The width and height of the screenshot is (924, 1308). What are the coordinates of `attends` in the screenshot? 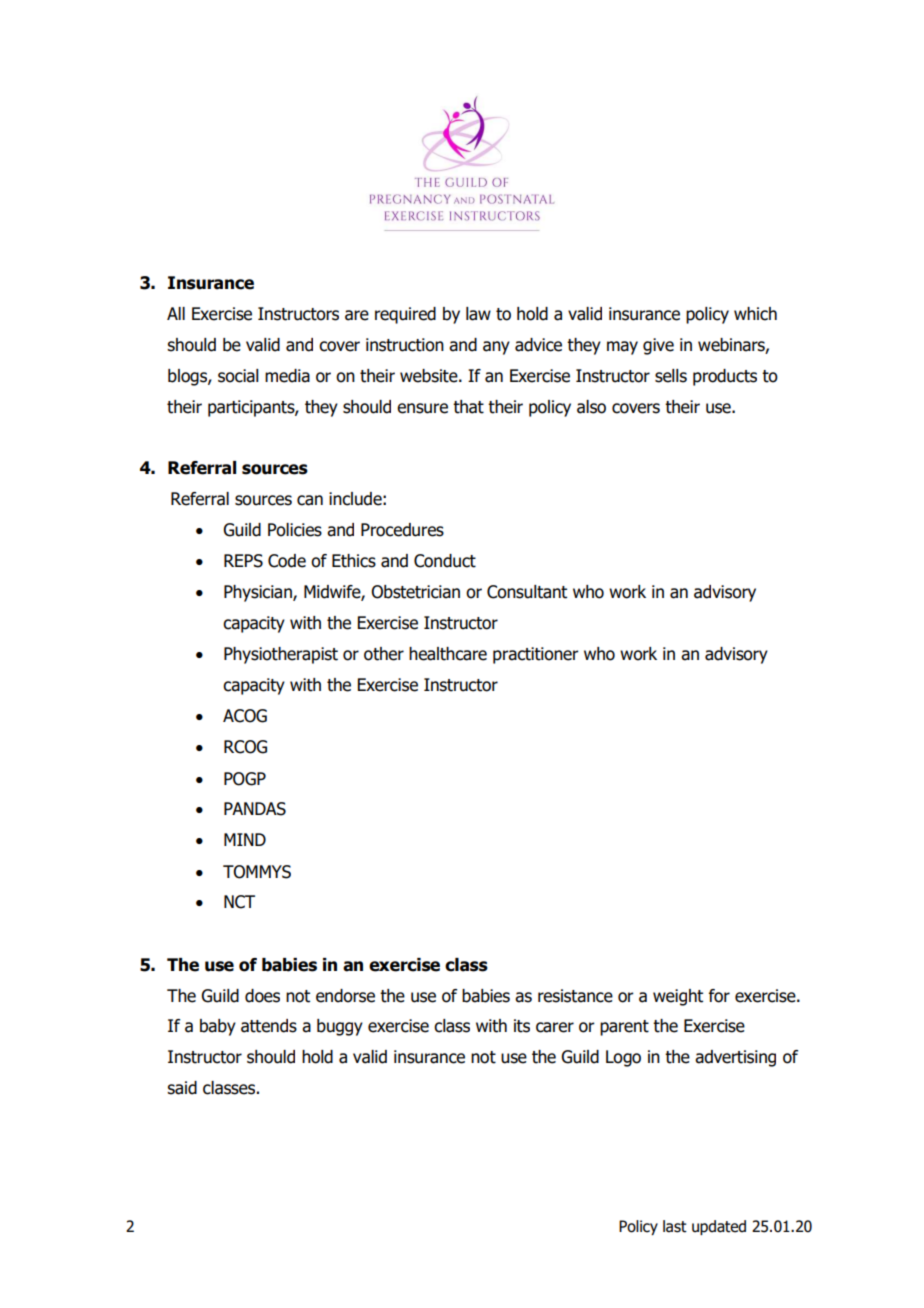 It's located at (269, 1026).
